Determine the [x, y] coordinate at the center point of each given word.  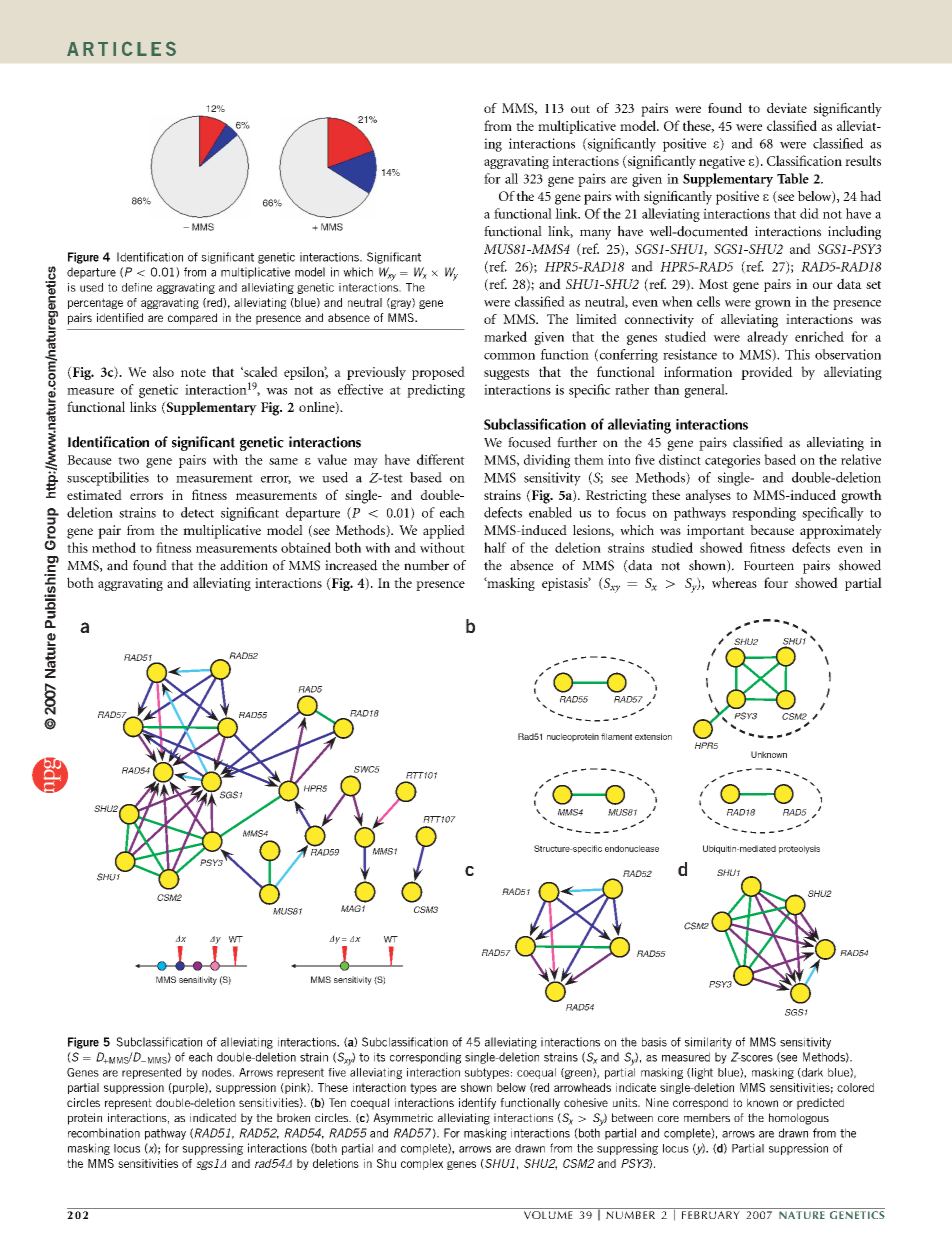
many [595, 234]
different [441, 459]
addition [244, 565]
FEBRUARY [711, 1215]
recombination [104, 1133]
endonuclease [632, 848]
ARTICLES [121, 48]
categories [732, 461]
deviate [787, 108]
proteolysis [799, 849]
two [128, 461]
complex [422, 1164]
